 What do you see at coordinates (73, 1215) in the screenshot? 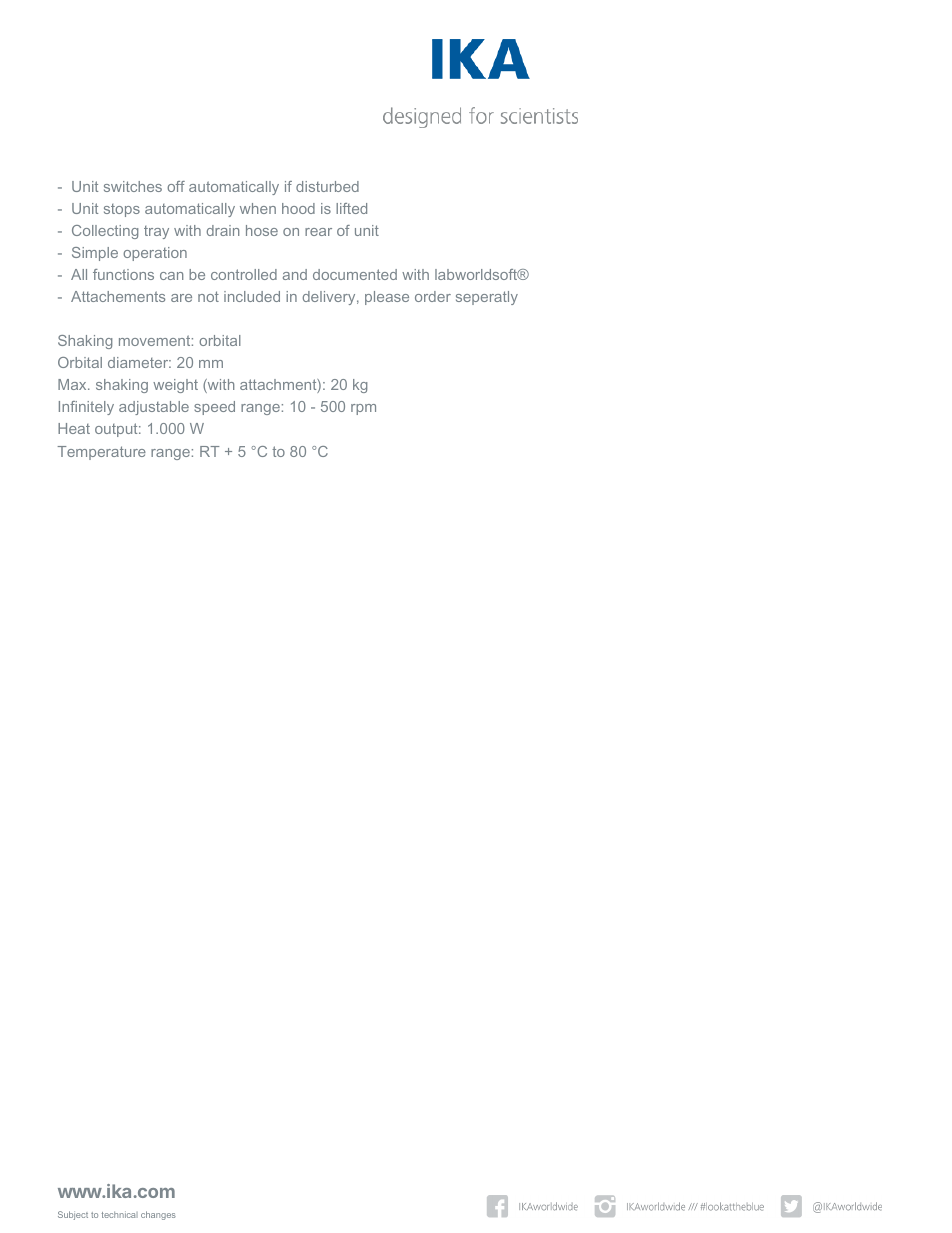
I see `Subject` at bounding box center [73, 1215].
